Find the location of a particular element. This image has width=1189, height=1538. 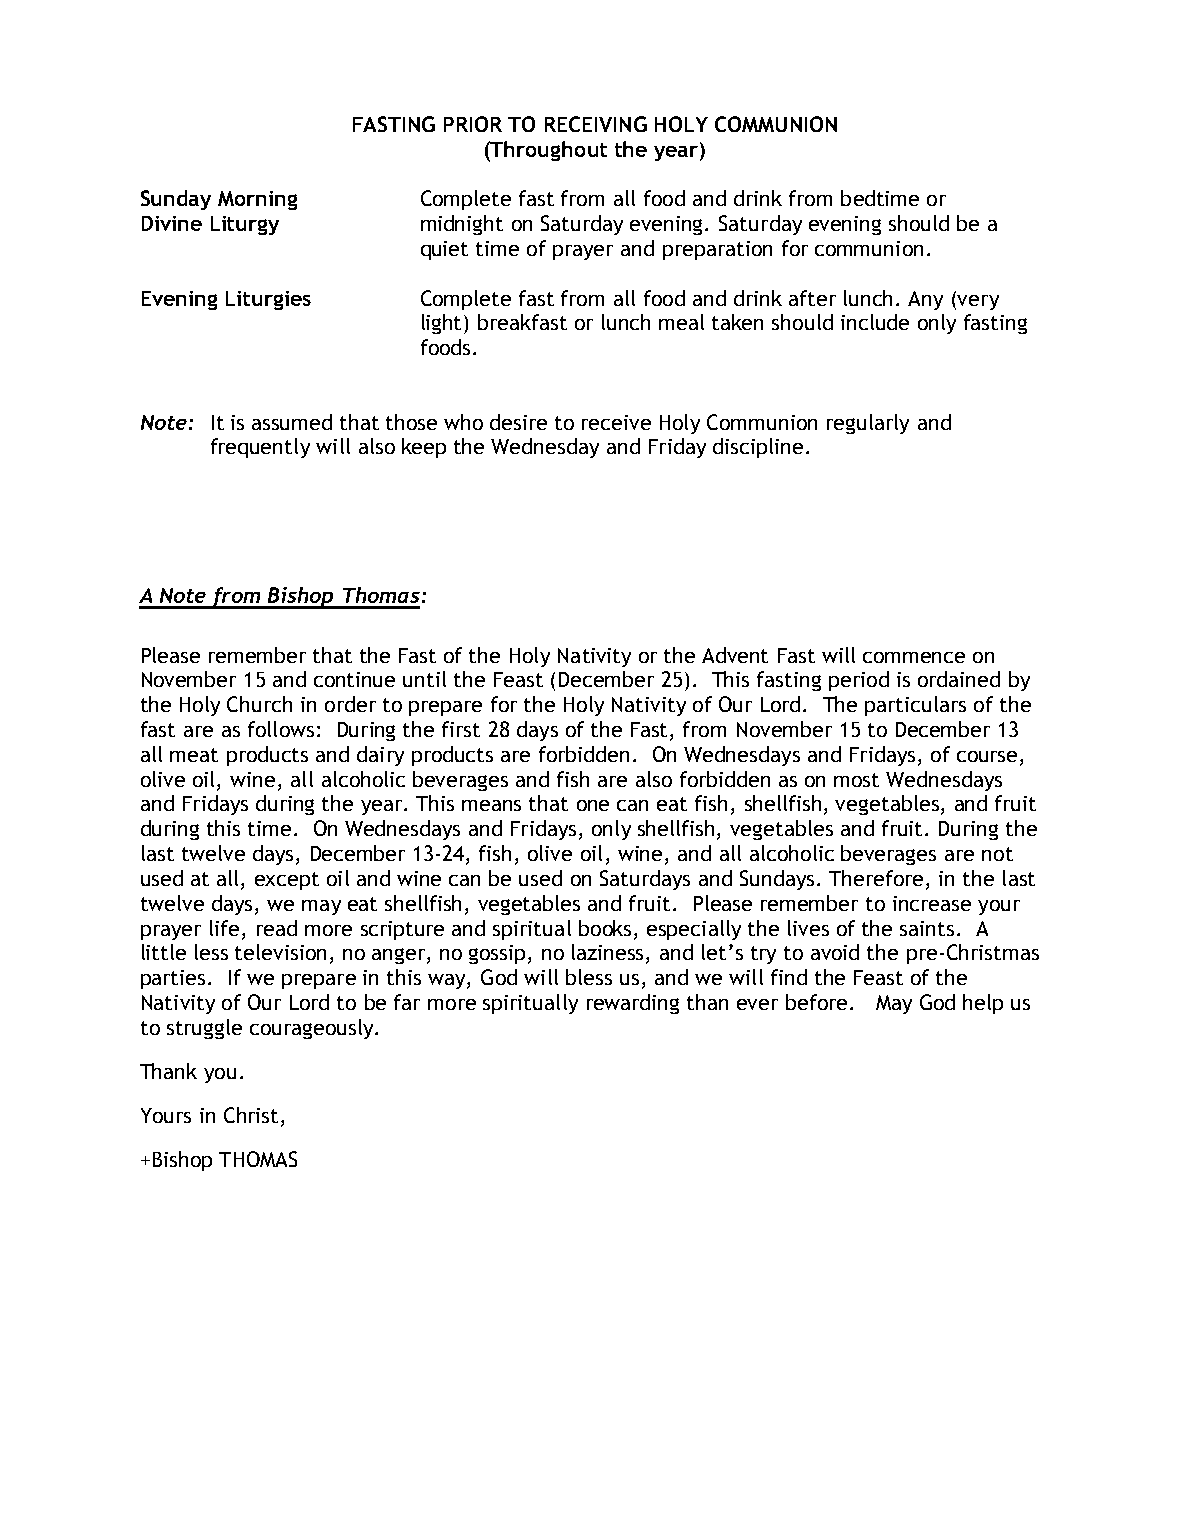

RECEIVING is located at coordinates (596, 124).
